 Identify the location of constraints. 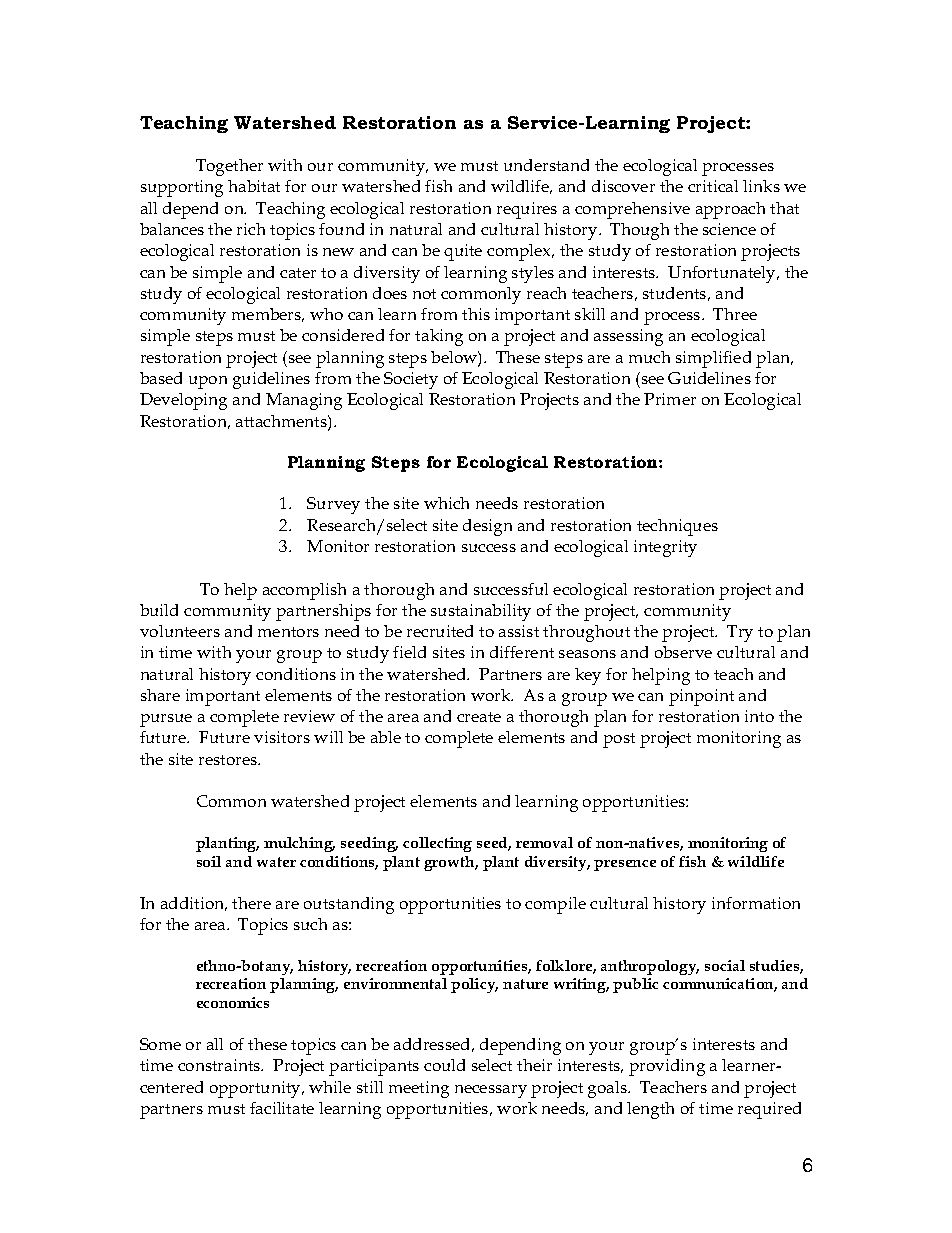
(220, 1065).
